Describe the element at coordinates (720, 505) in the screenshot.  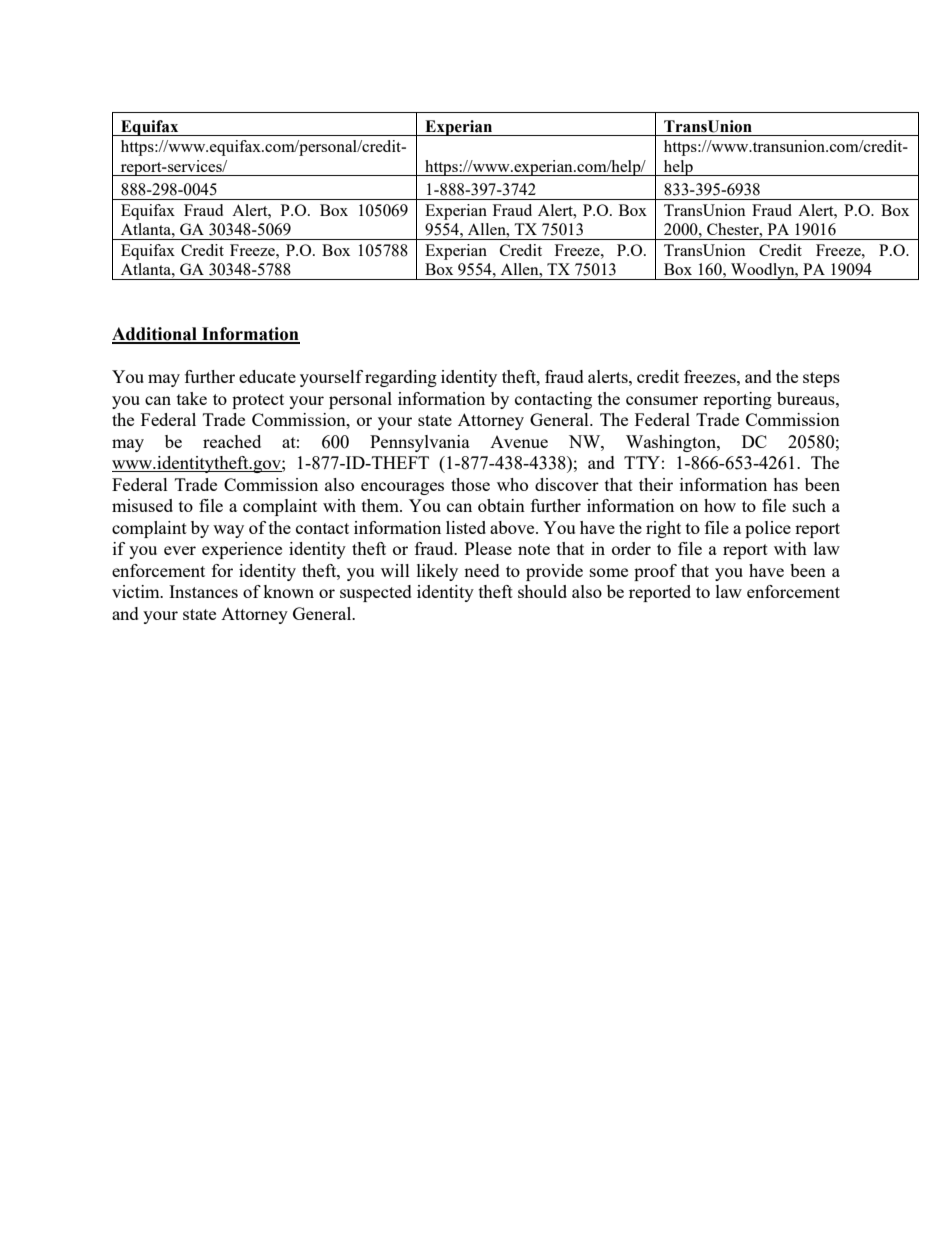
I see `how` at that location.
